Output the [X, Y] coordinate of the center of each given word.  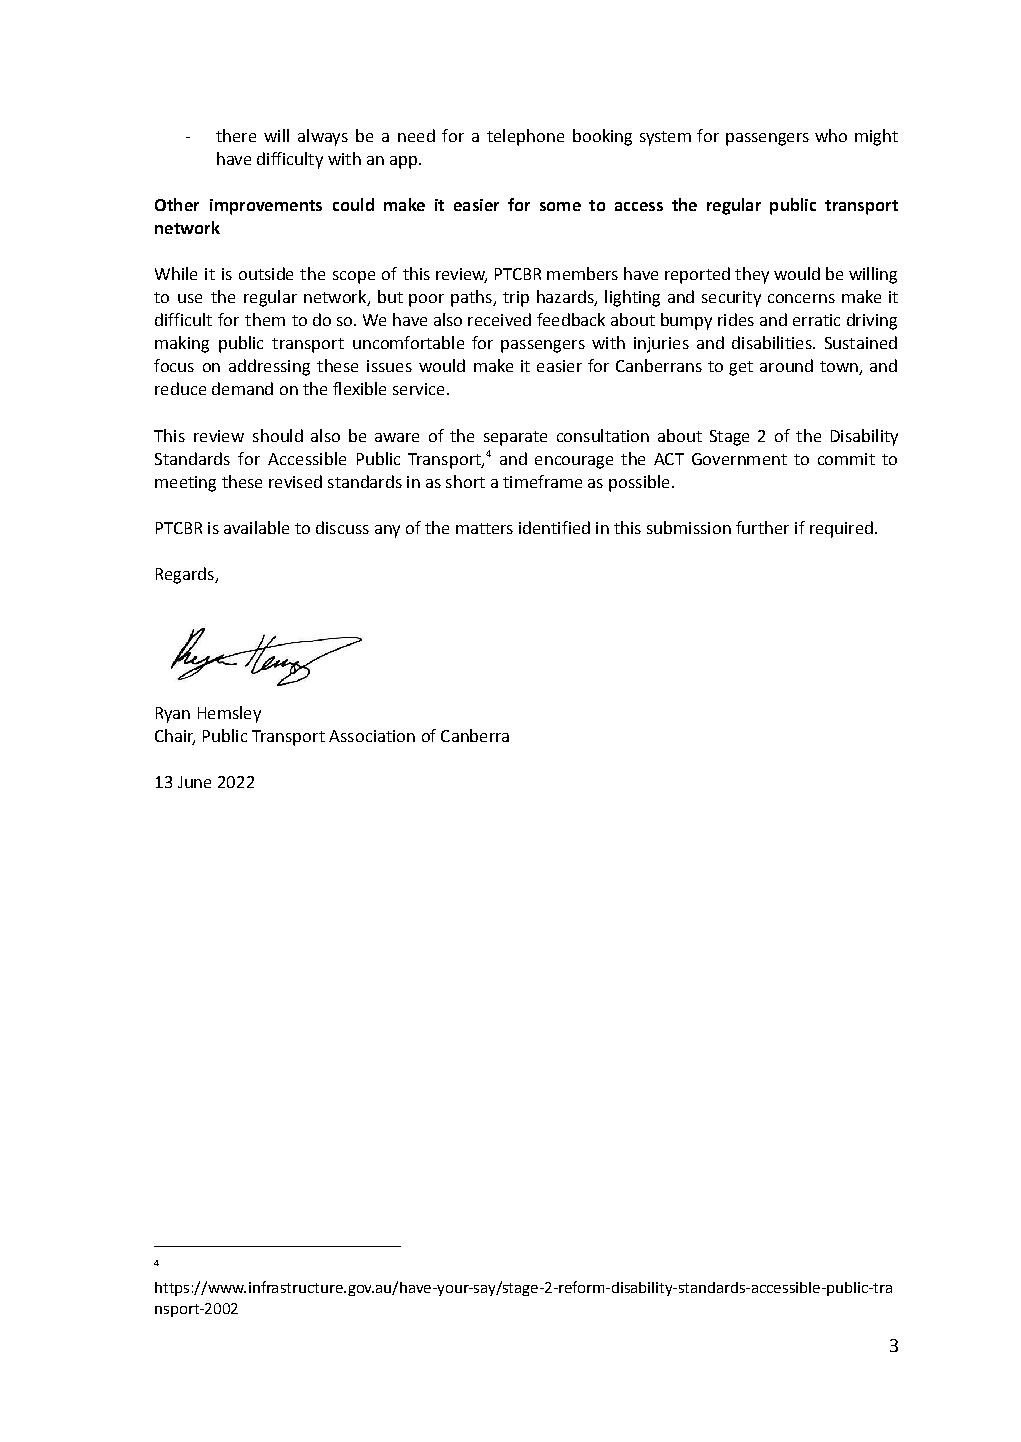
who [831, 135]
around [786, 365]
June [194, 782]
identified [554, 527]
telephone [525, 137]
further [762, 527]
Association [372, 736]
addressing [269, 367]
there [236, 135]
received [499, 319]
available [256, 527]
